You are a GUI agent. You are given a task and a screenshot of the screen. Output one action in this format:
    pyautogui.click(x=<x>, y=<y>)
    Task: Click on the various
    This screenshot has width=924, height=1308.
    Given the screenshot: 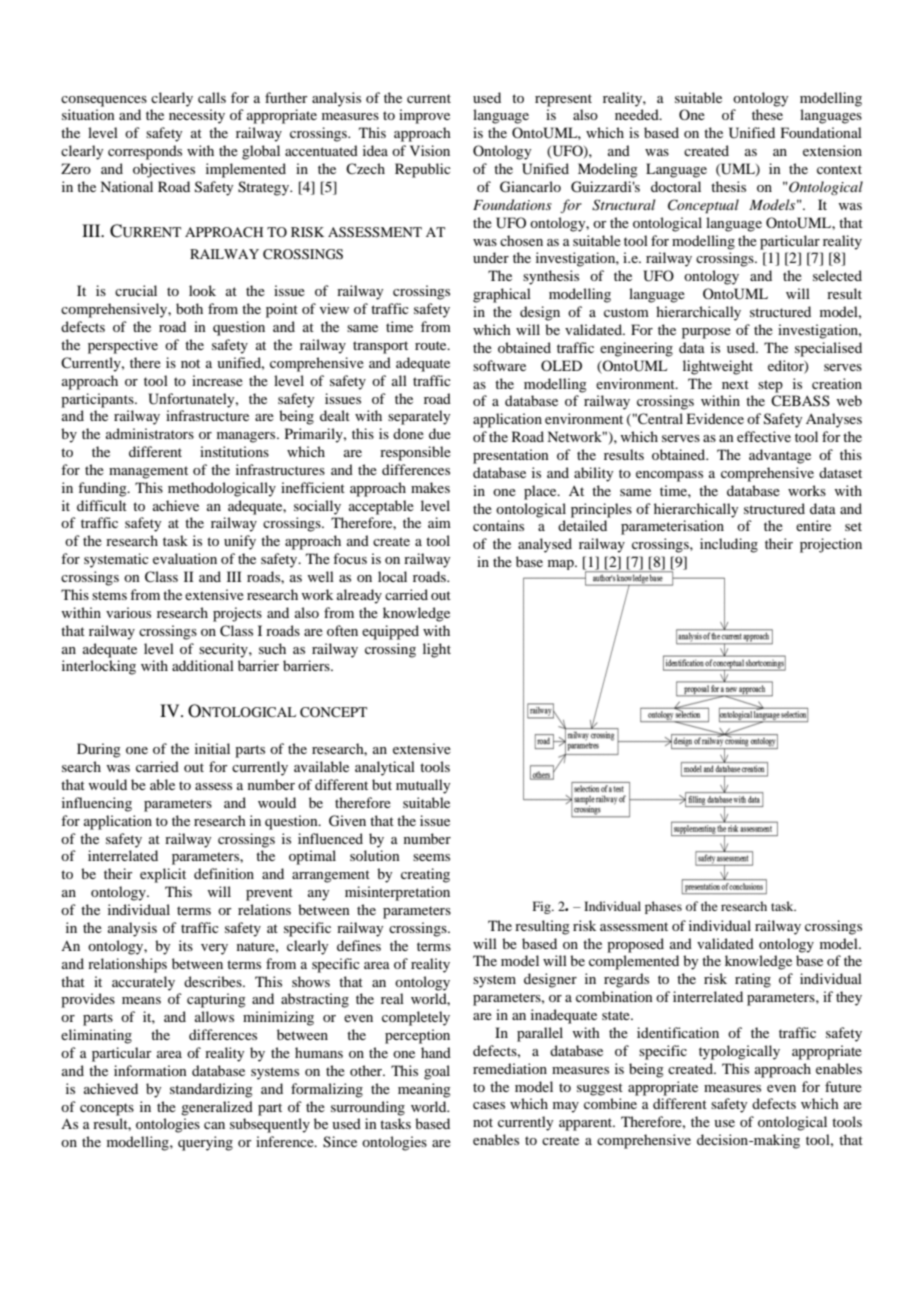 What is the action you would take?
    pyautogui.click(x=128, y=612)
